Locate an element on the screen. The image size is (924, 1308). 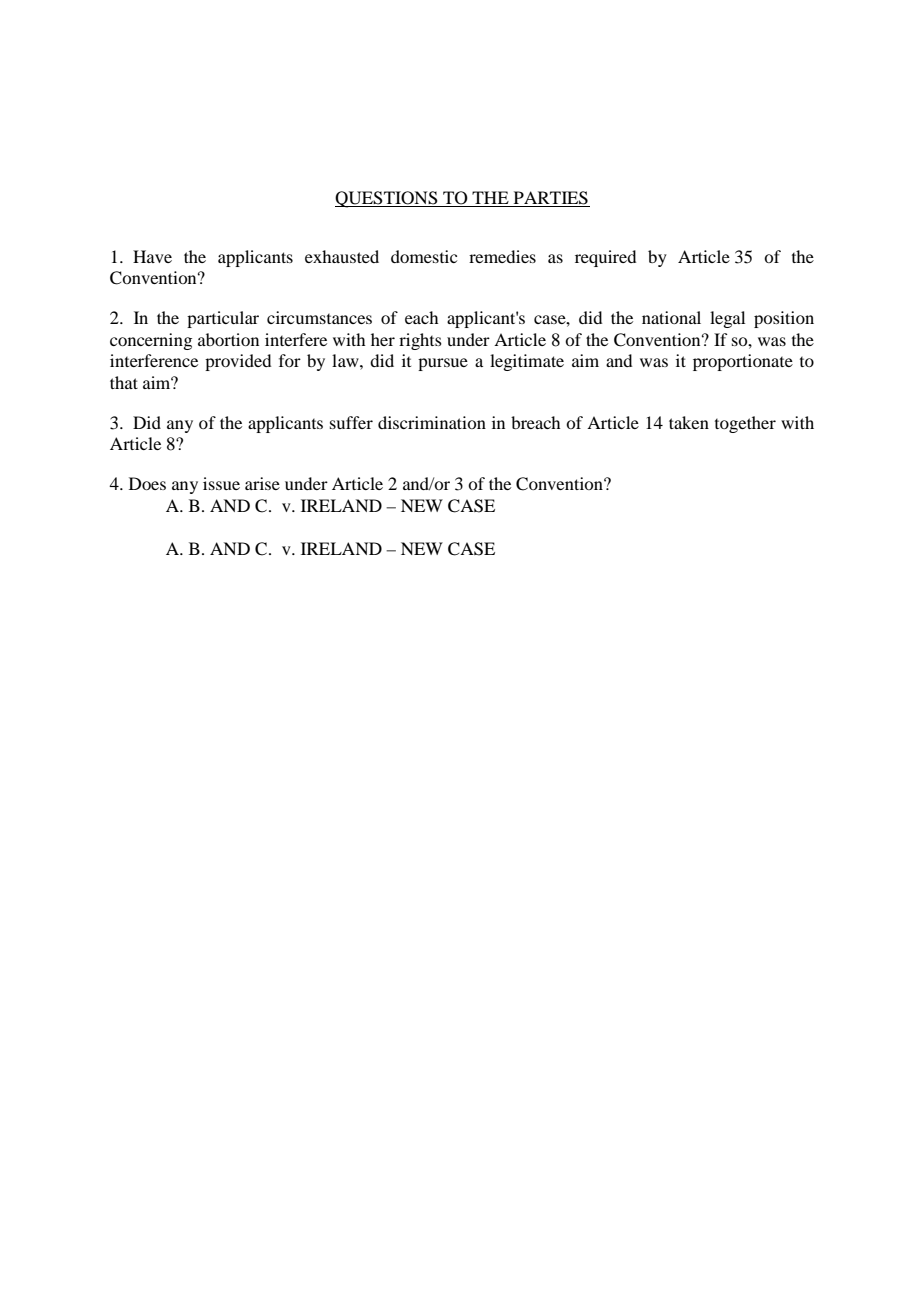
that is located at coordinates (124, 382).
